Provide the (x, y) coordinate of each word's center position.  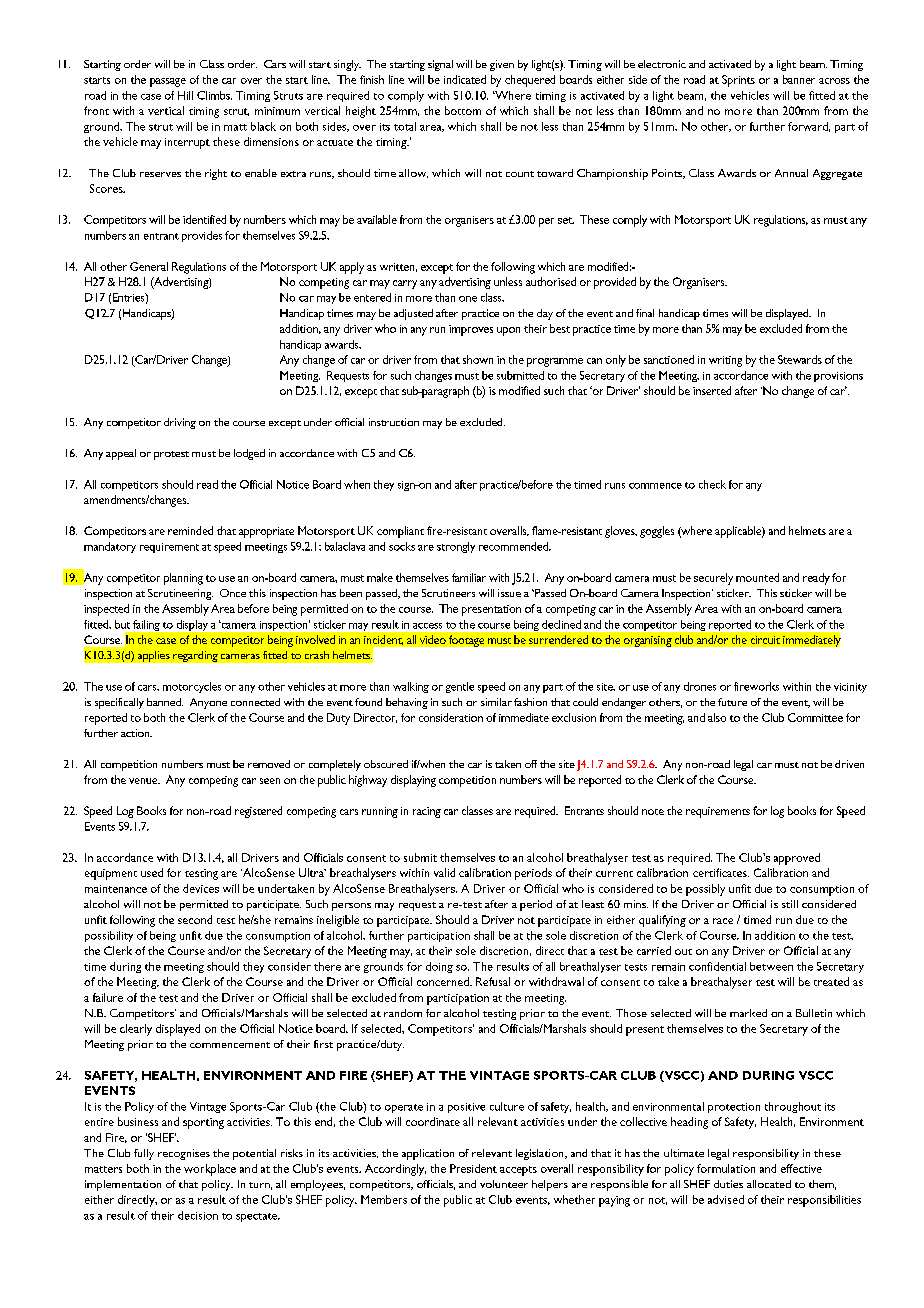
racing (427, 812)
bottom (463, 110)
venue (144, 781)
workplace (210, 1170)
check (712, 484)
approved (797, 859)
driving (180, 423)
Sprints (738, 81)
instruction (394, 422)
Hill (185, 95)
